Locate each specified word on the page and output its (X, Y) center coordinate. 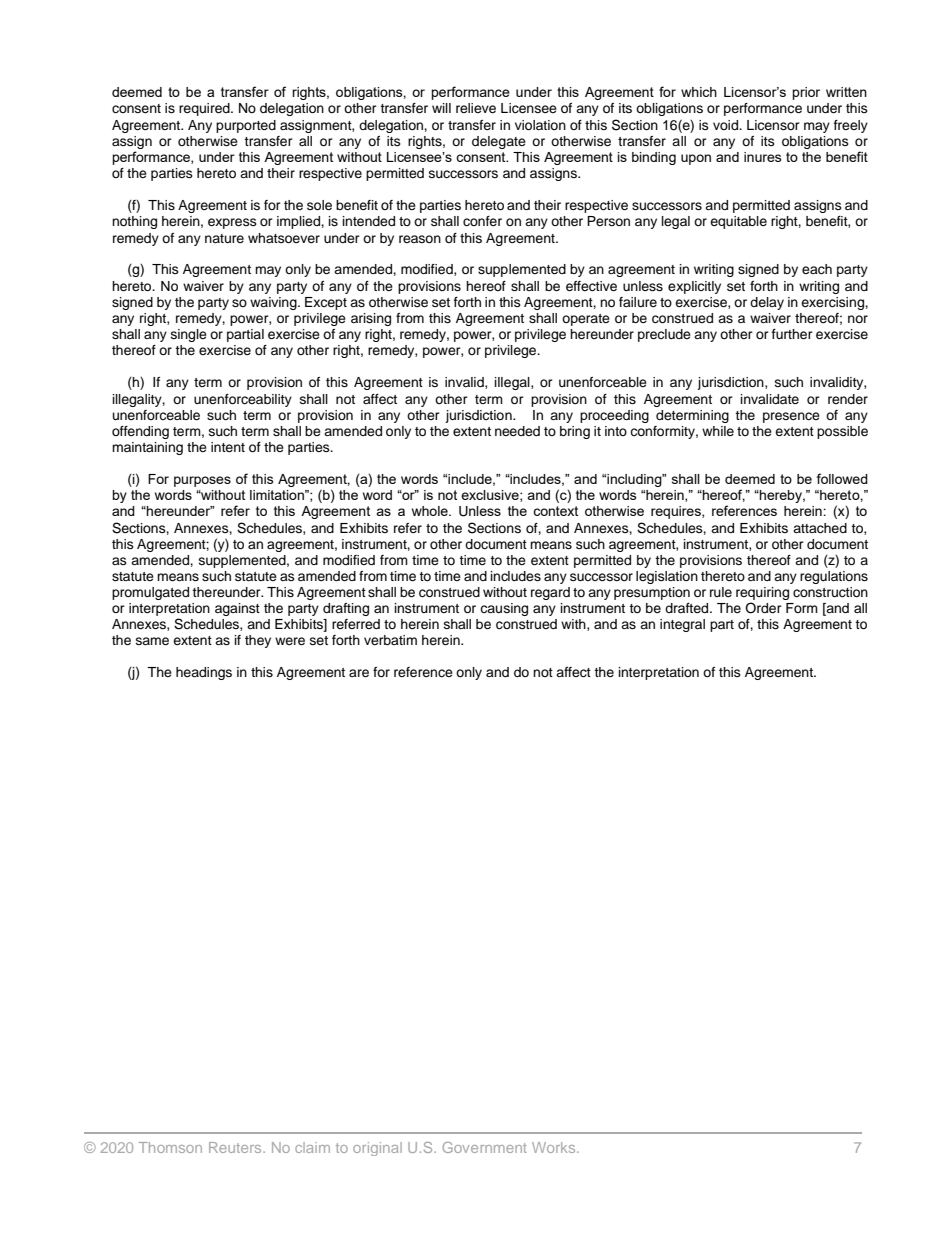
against (237, 609)
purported (246, 126)
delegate (499, 142)
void (726, 125)
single (189, 335)
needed (517, 431)
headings (204, 673)
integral (682, 625)
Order (763, 608)
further (792, 334)
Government (484, 1147)
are (359, 673)
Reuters (236, 1147)
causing (504, 609)
